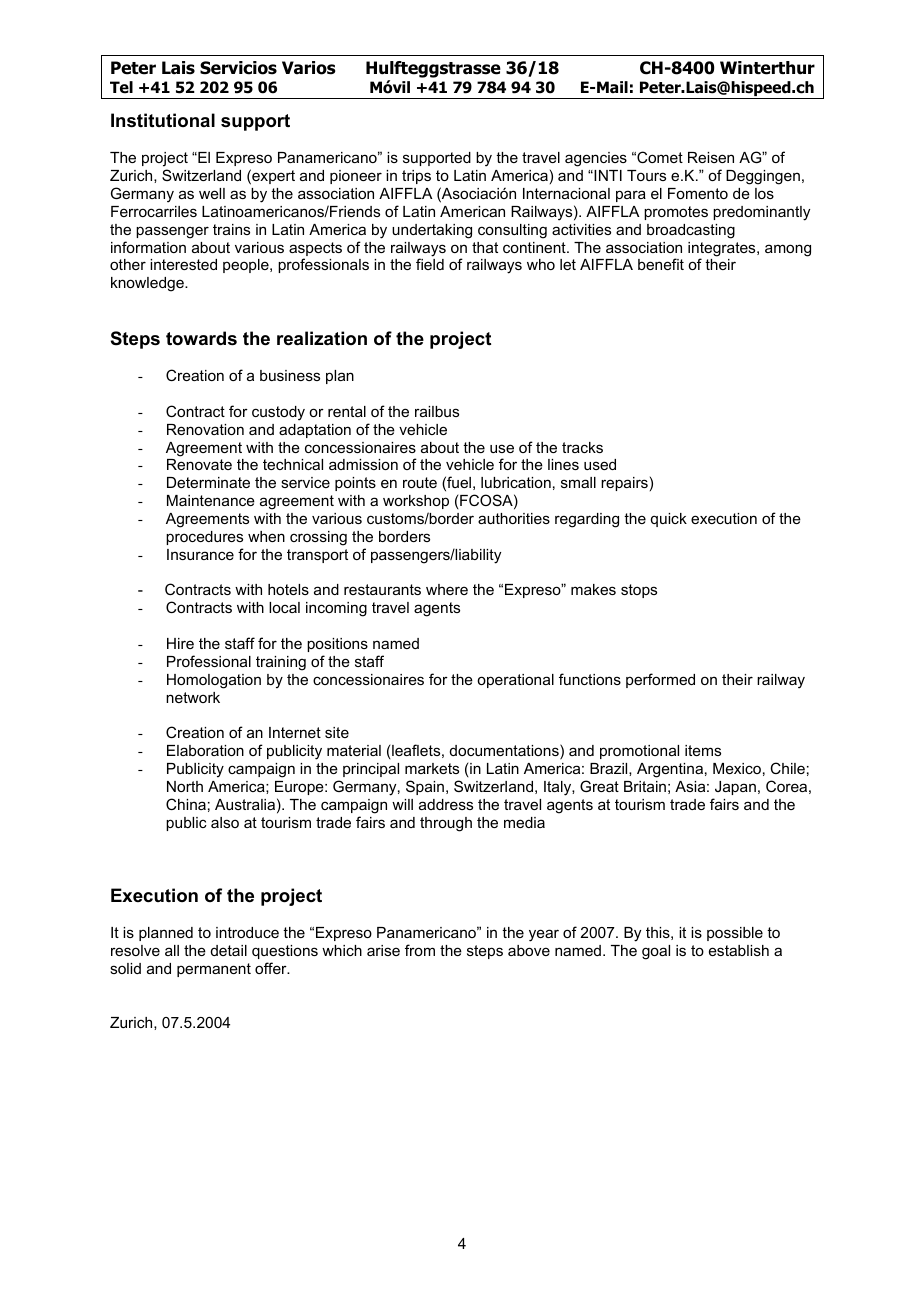 The height and width of the screenshot is (1308, 924). Describe the element at coordinates (646, 175) in the screenshot. I see `Tours` at that location.
